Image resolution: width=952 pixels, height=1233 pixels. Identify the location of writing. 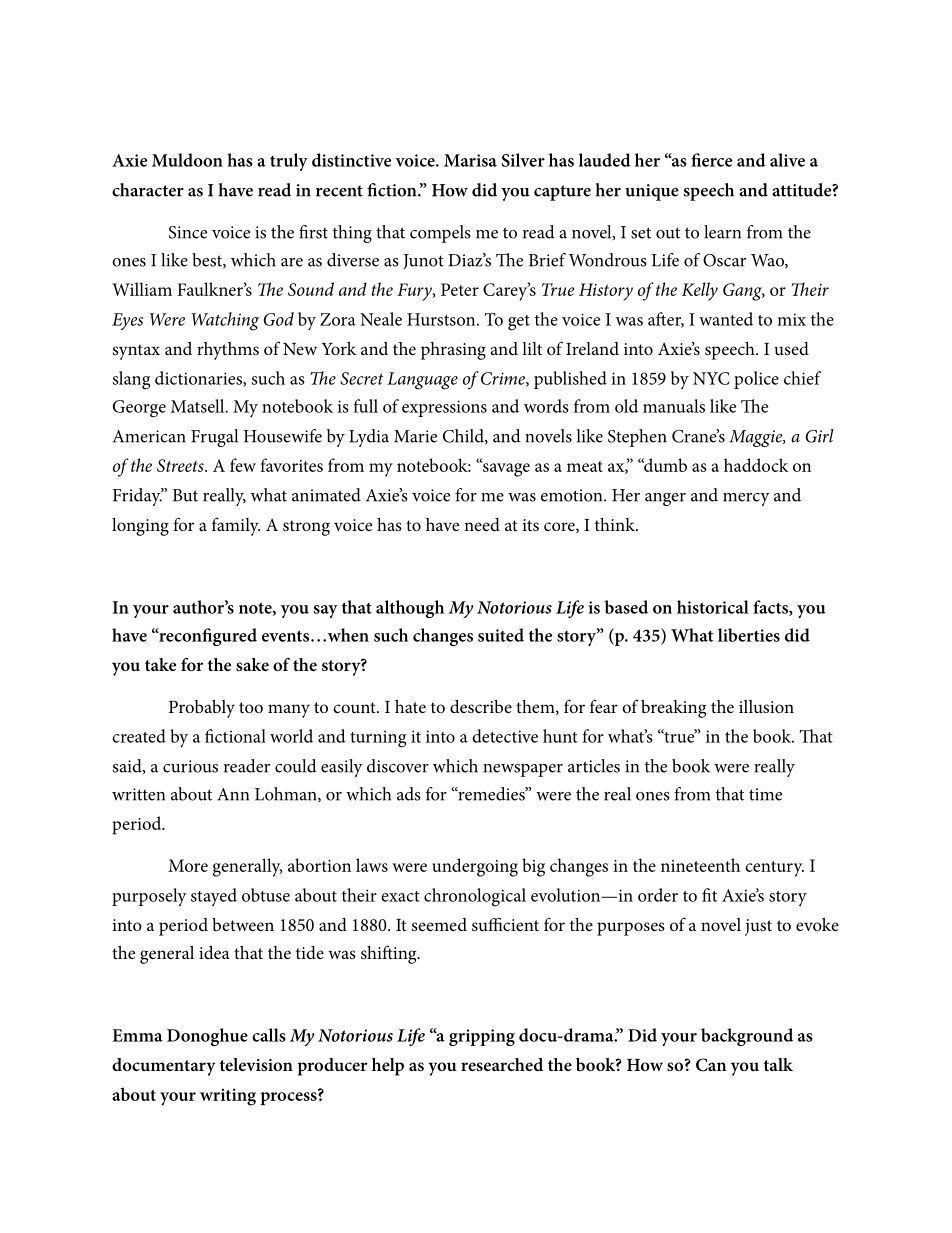
(228, 1097).
